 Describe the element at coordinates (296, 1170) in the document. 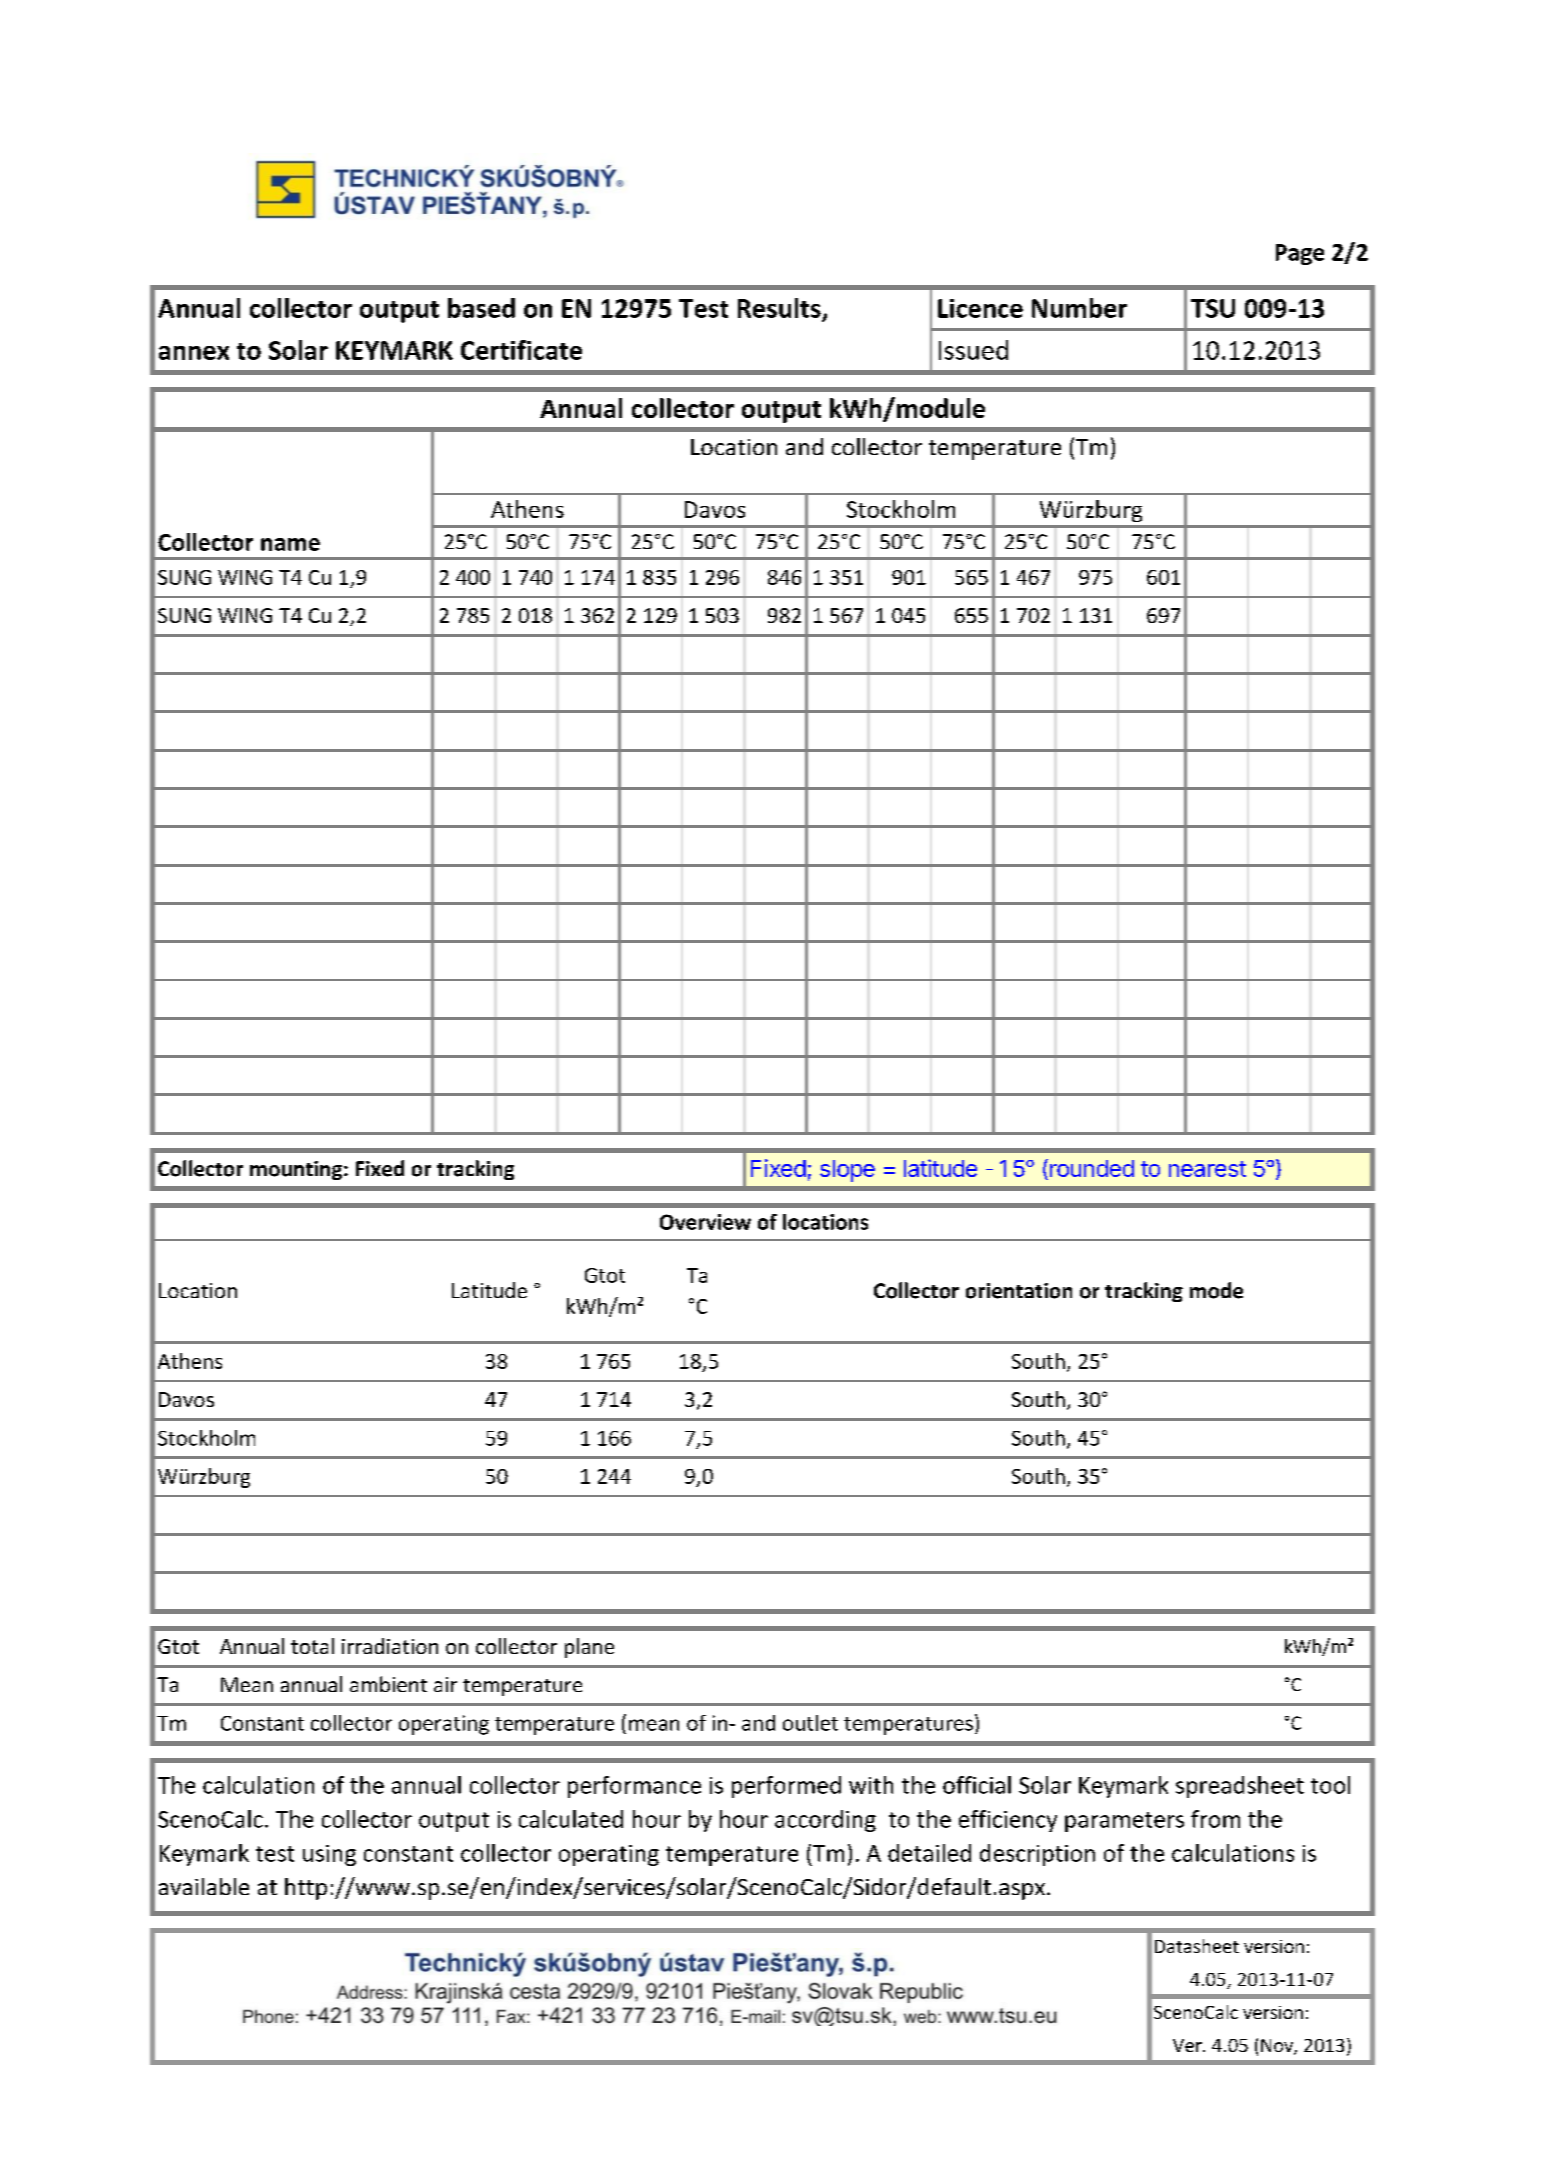

I see `mounting` at that location.
